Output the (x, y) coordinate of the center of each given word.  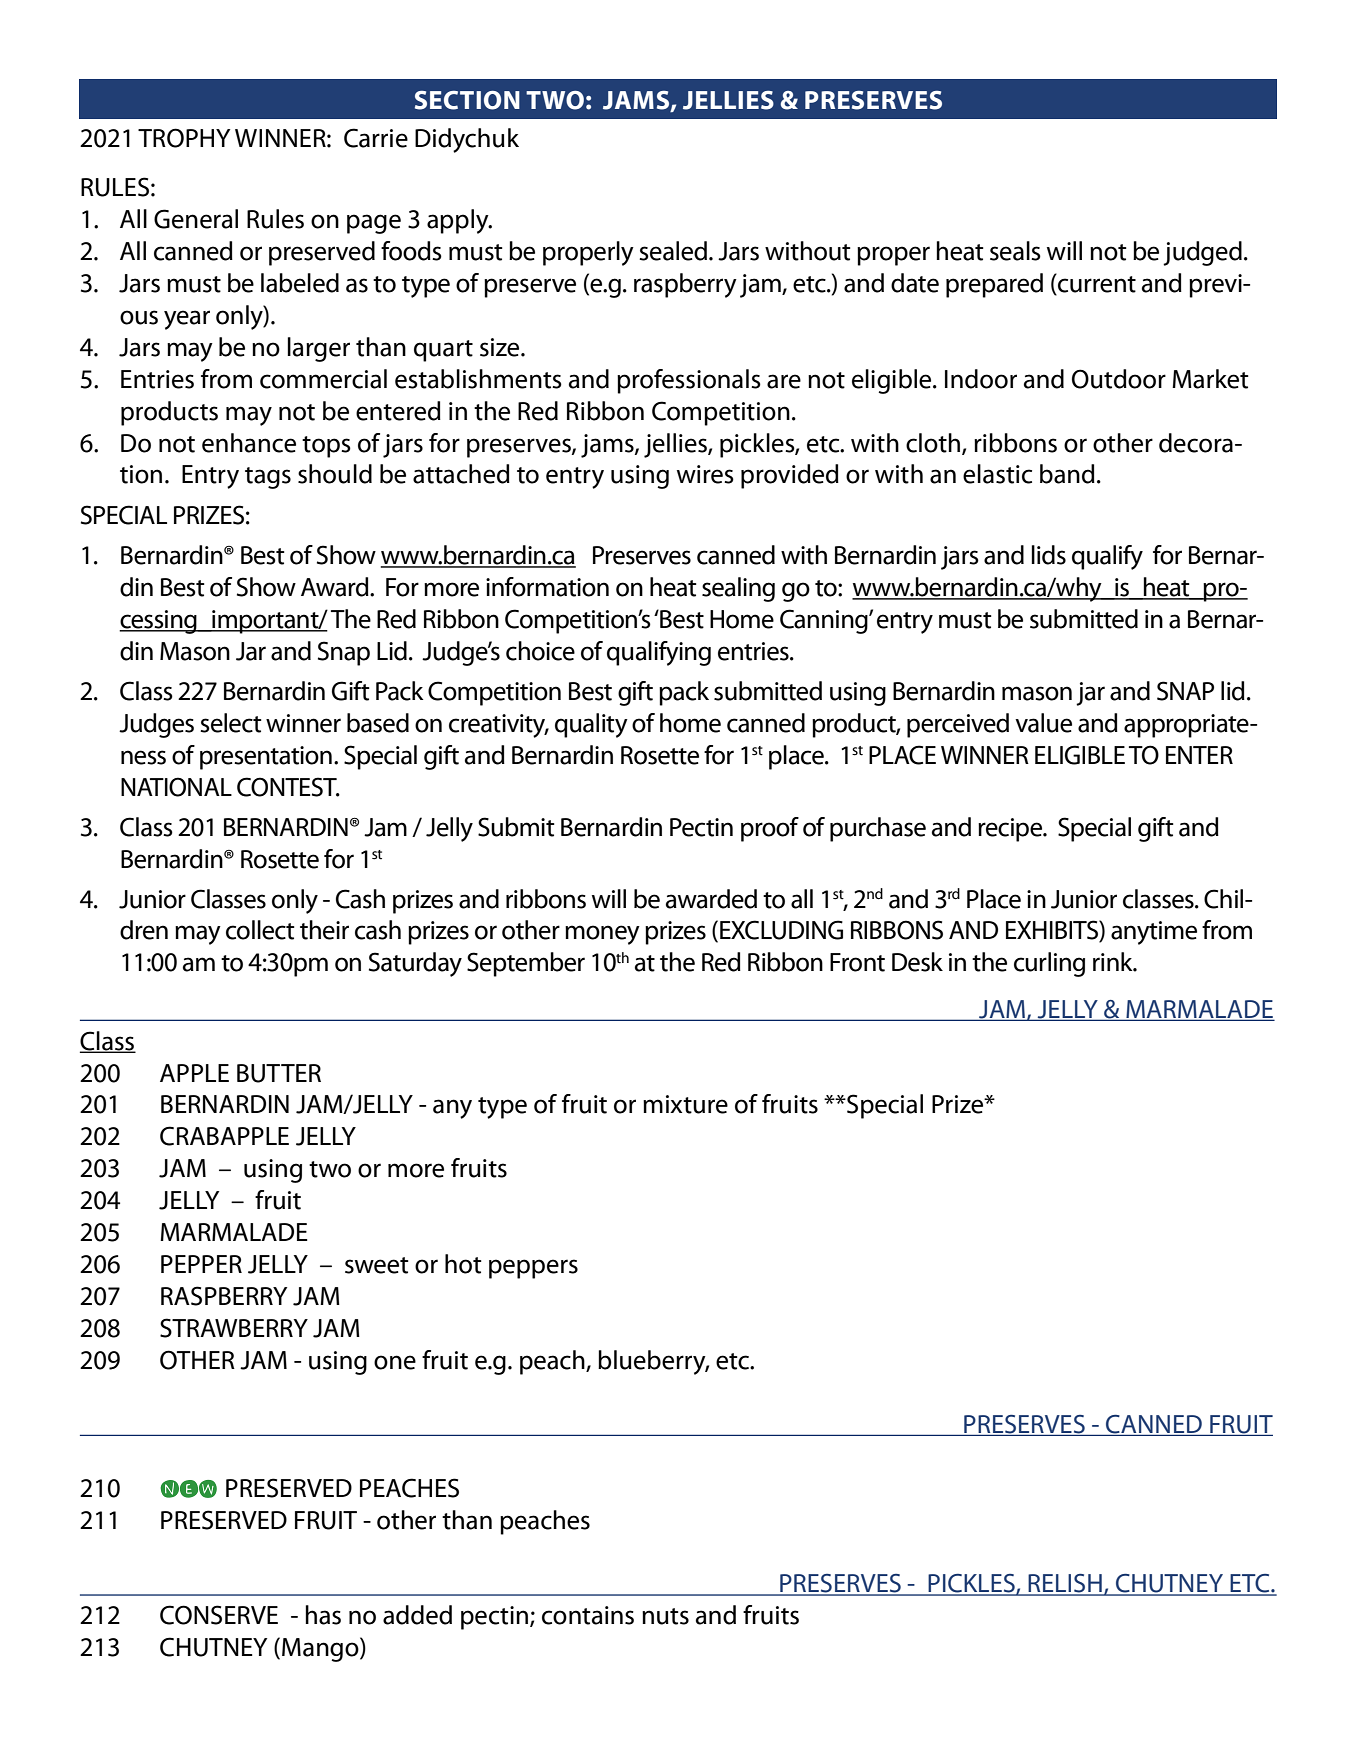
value (1043, 723)
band (1067, 474)
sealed (674, 251)
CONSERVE (219, 1615)
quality (591, 725)
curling (1049, 964)
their (324, 930)
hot (463, 1264)
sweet (377, 1265)
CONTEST (288, 787)
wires (705, 474)
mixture (685, 1104)
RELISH (1065, 1584)
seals (1015, 251)
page (374, 224)
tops (326, 447)
